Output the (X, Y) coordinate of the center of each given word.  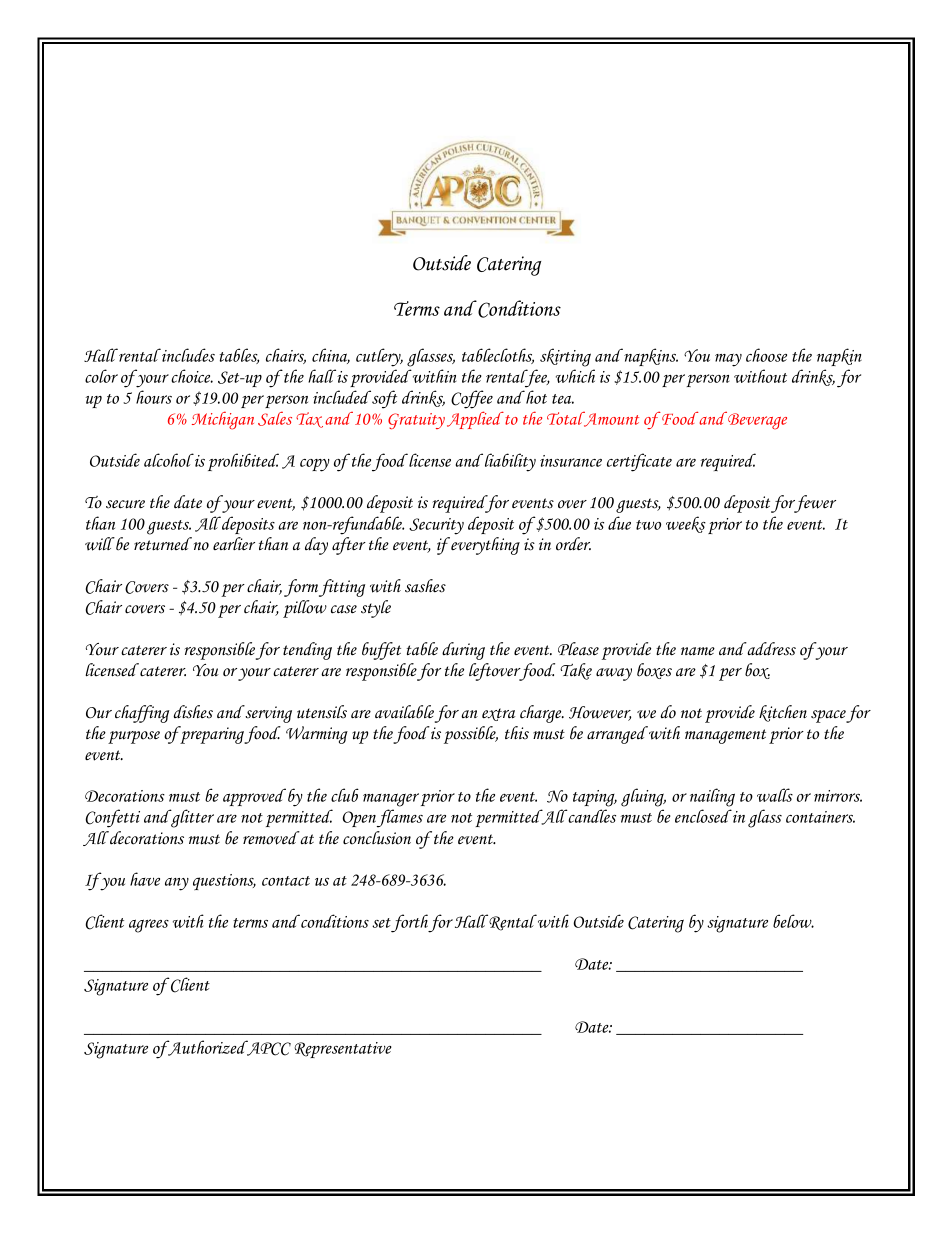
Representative (343, 1050)
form (301, 588)
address (770, 649)
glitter (191, 818)
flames (400, 818)
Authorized (208, 1048)
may (728, 360)
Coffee (472, 399)
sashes (425, 586)
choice (192, 376)
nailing (712, 797)
